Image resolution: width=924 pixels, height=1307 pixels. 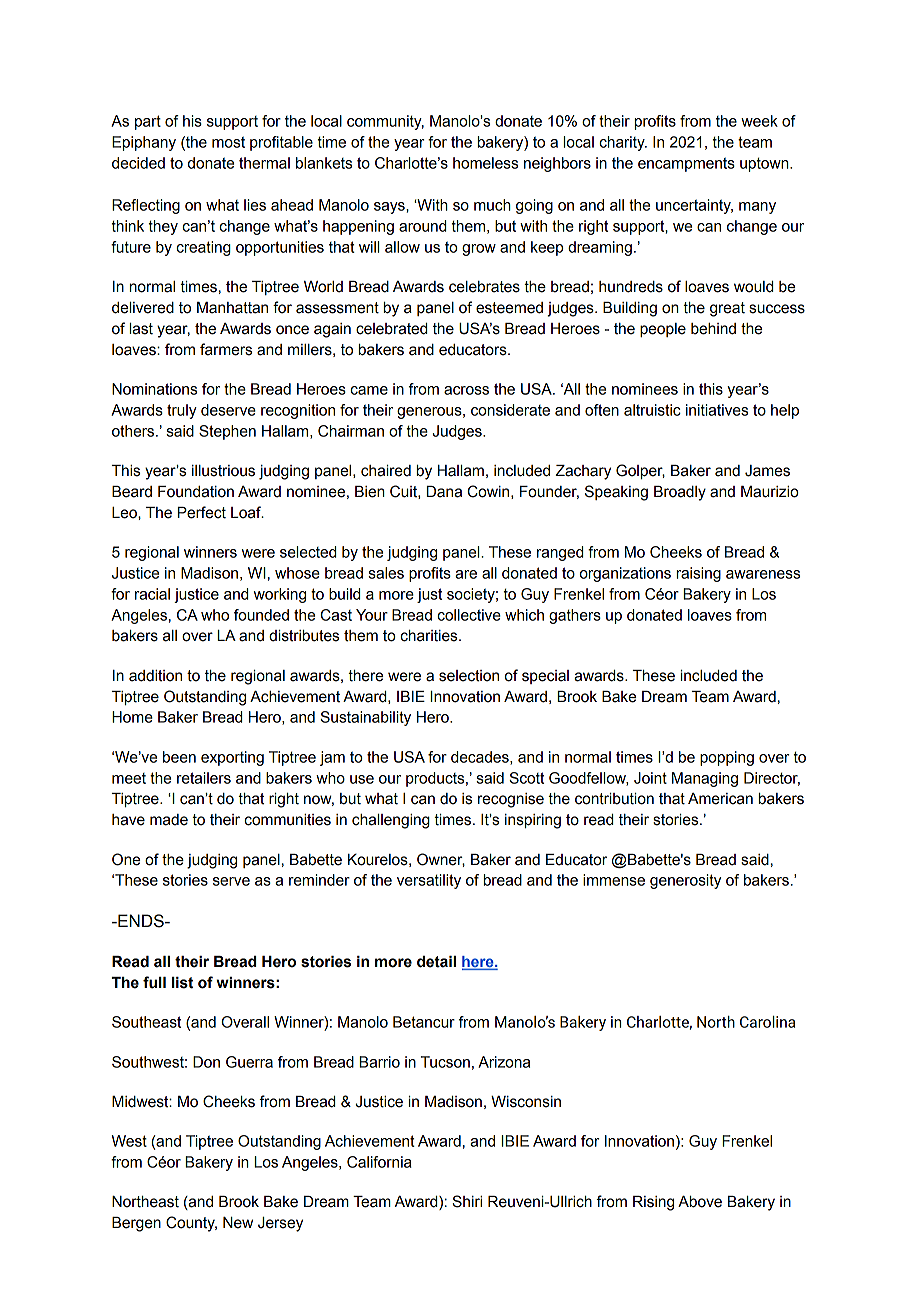 I want to click on popping, so click(x=727, y=758).
